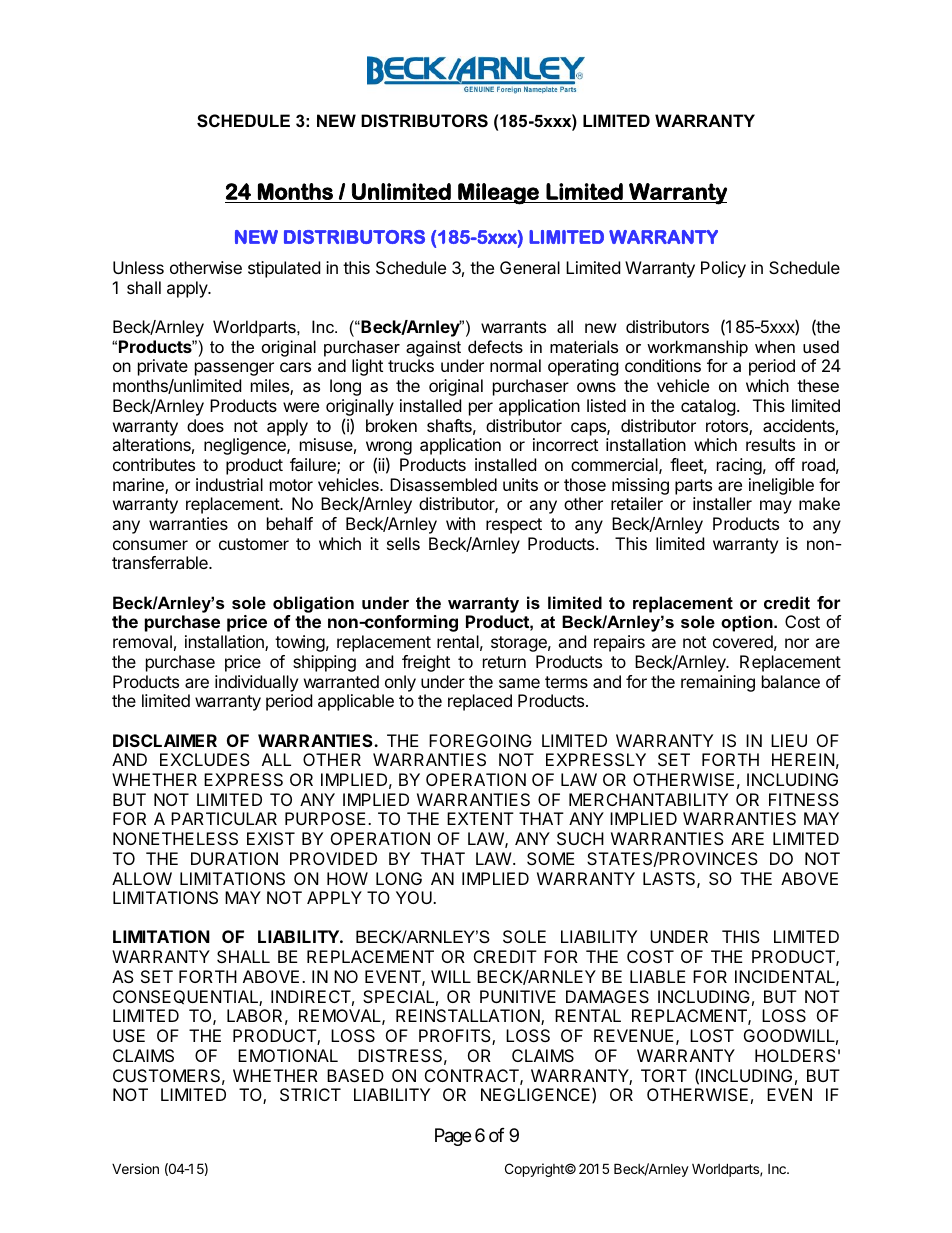  What do you see at coordinates (770, 444) in the image?
I see `results` at bounding box center [770, 444].
